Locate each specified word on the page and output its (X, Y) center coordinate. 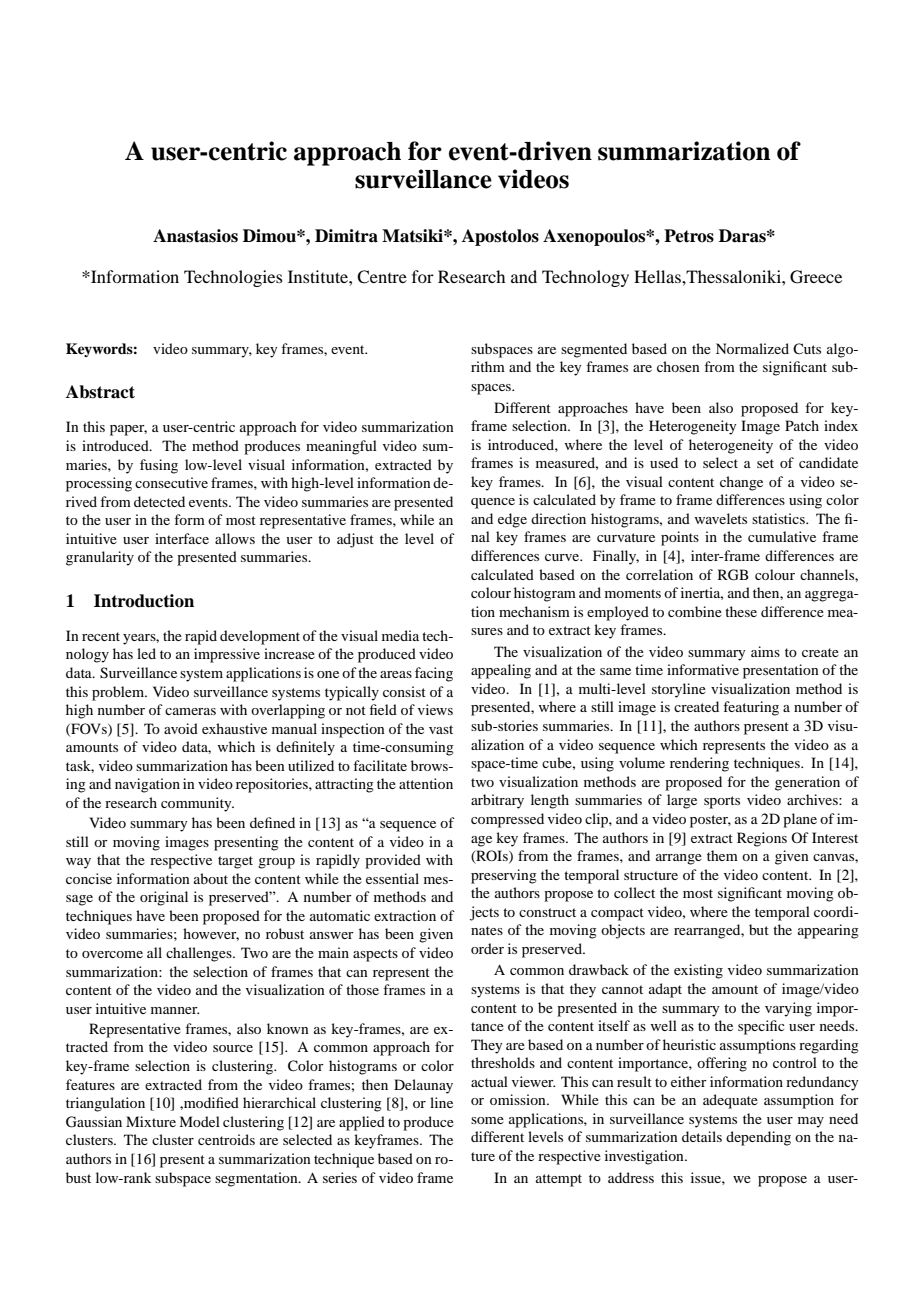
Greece (816, 277)
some (487, 1120)
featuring (751, 708)
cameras (190, 711)
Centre (382, 277)
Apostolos (500, 237)
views (435, 709)
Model (199, 1121)
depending (758, 1138)
